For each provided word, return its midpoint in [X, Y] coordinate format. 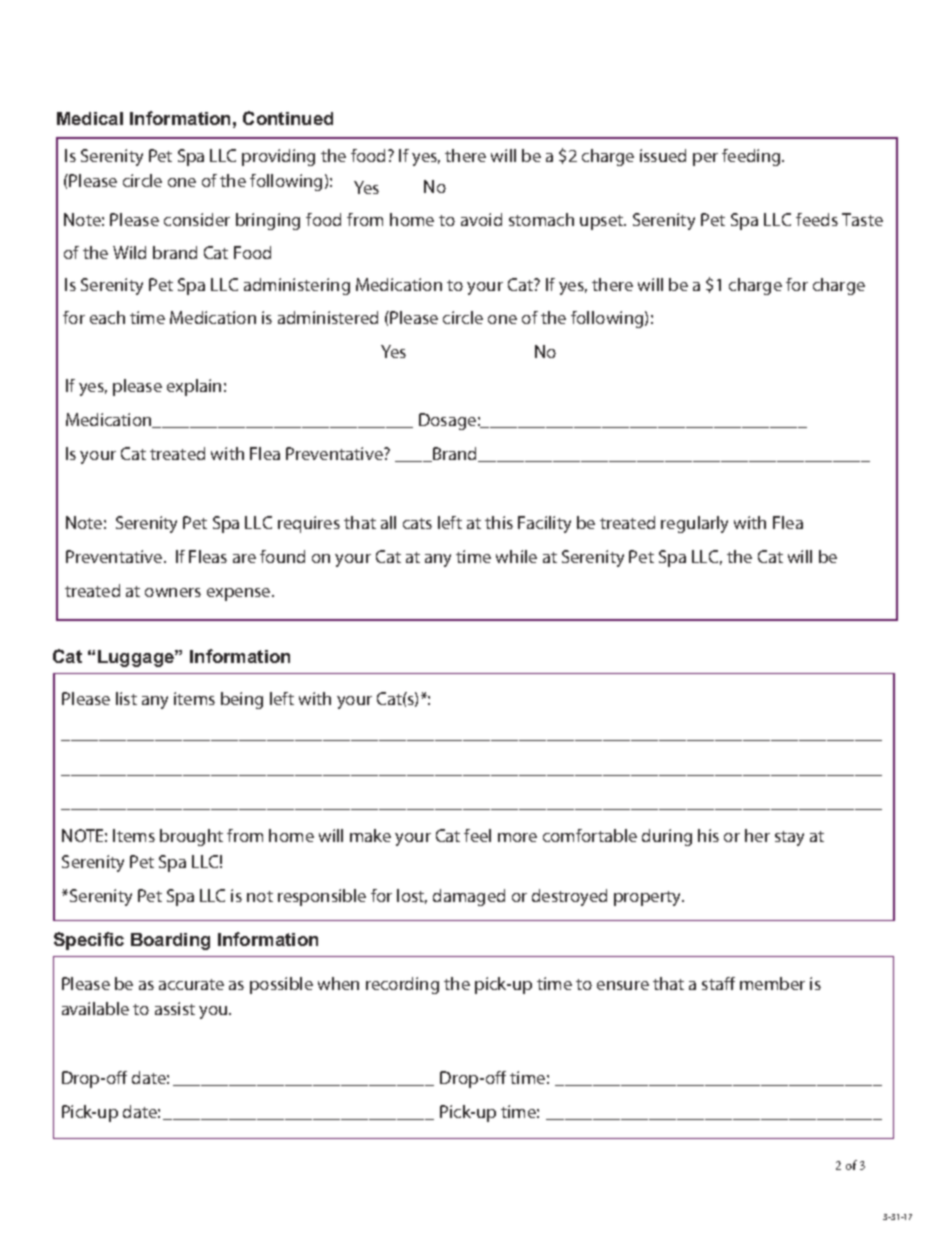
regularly [694, 524]
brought [191, 837]
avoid [481, 219]
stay [789, 838]
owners [173, 592]
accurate [191, 984]
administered [328, 317]
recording [402, 985]
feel [477, 835]
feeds [817, 219]
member [772, 983]
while [516, 556]
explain [194, 387]
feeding [752, 157]
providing [278, 157]
